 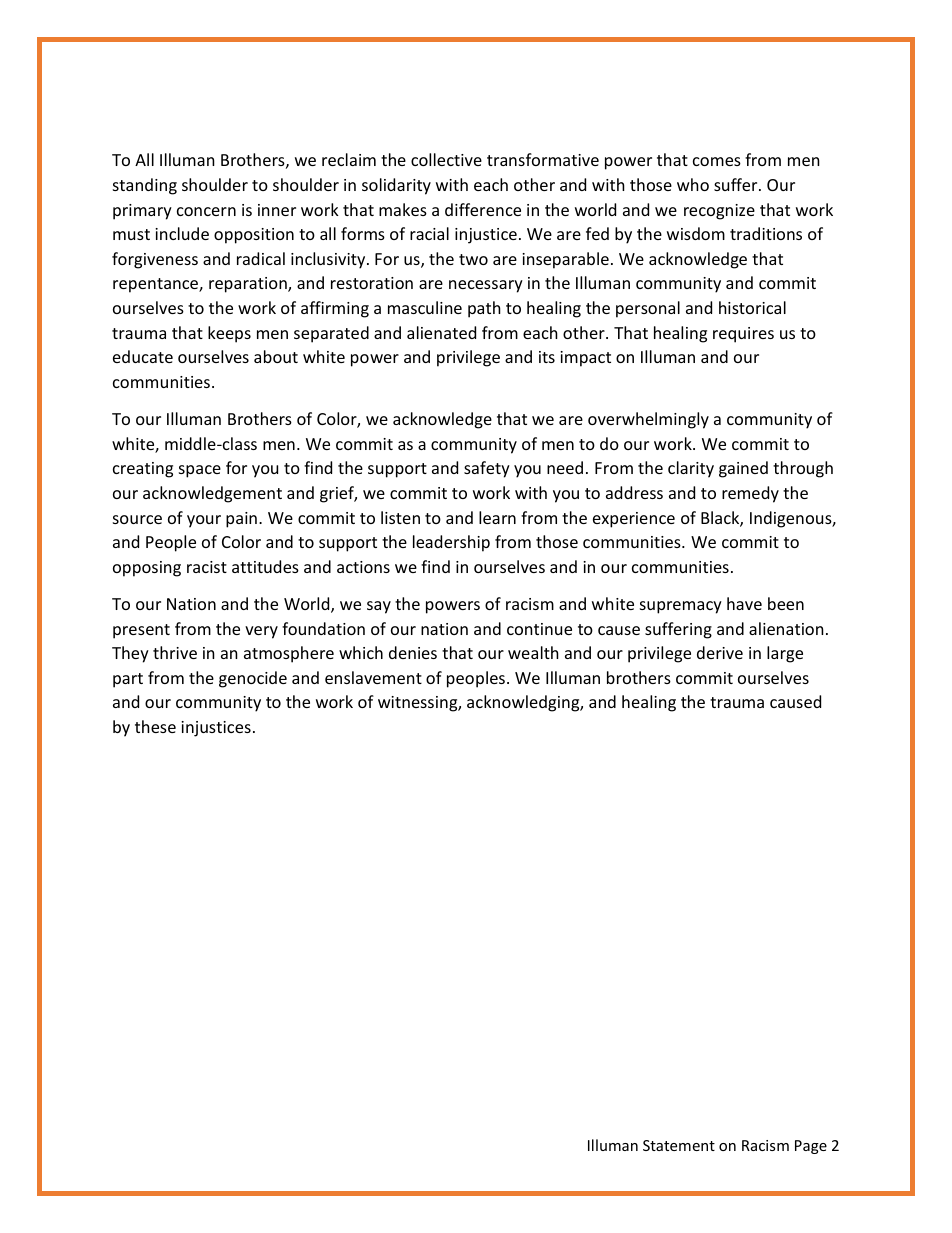 What do you see at coordinates (720, 652) in the screenshot?
I see `derive` at bounding box center [720, 652].
